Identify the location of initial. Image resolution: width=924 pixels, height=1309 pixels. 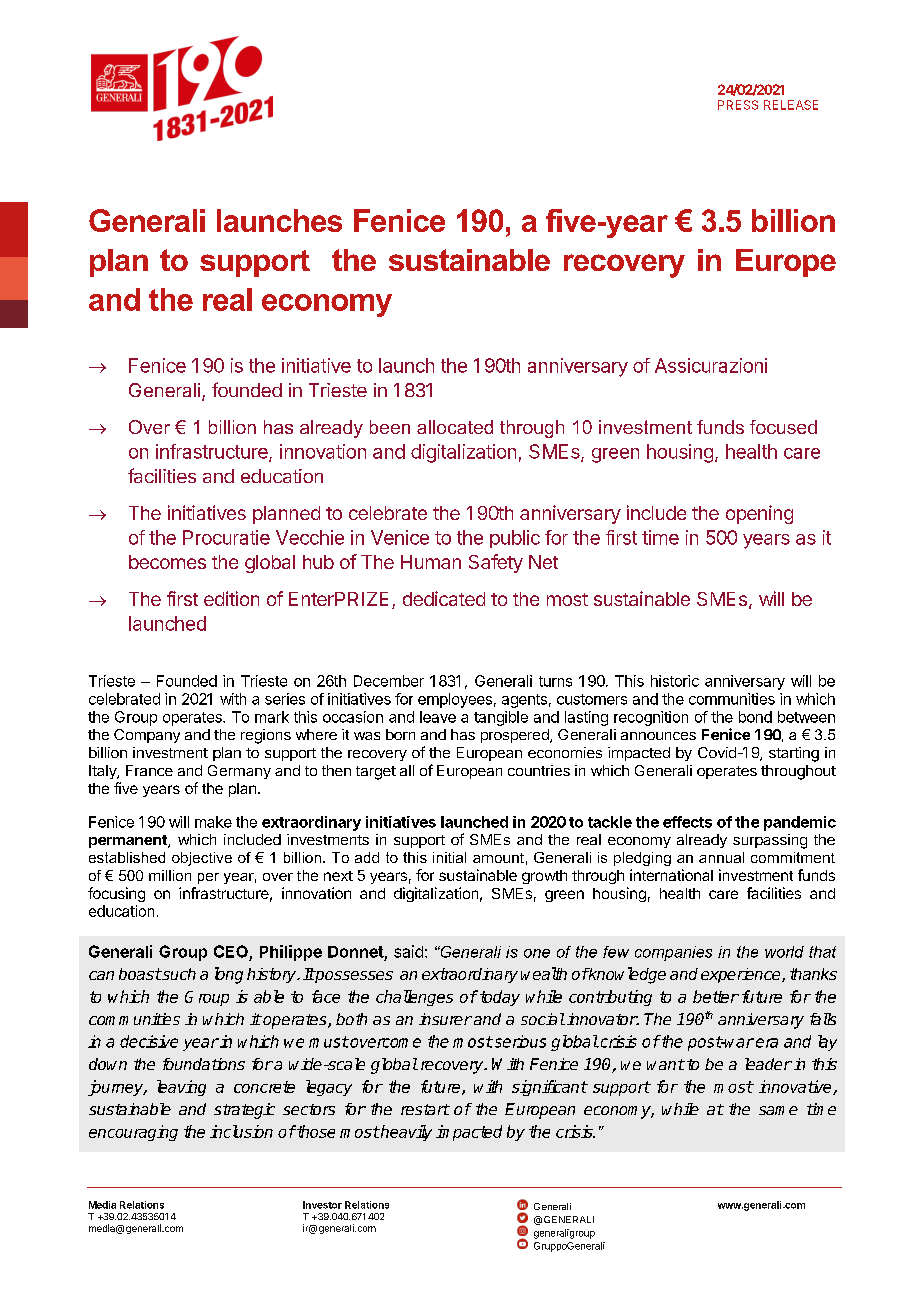
(449, 857).
